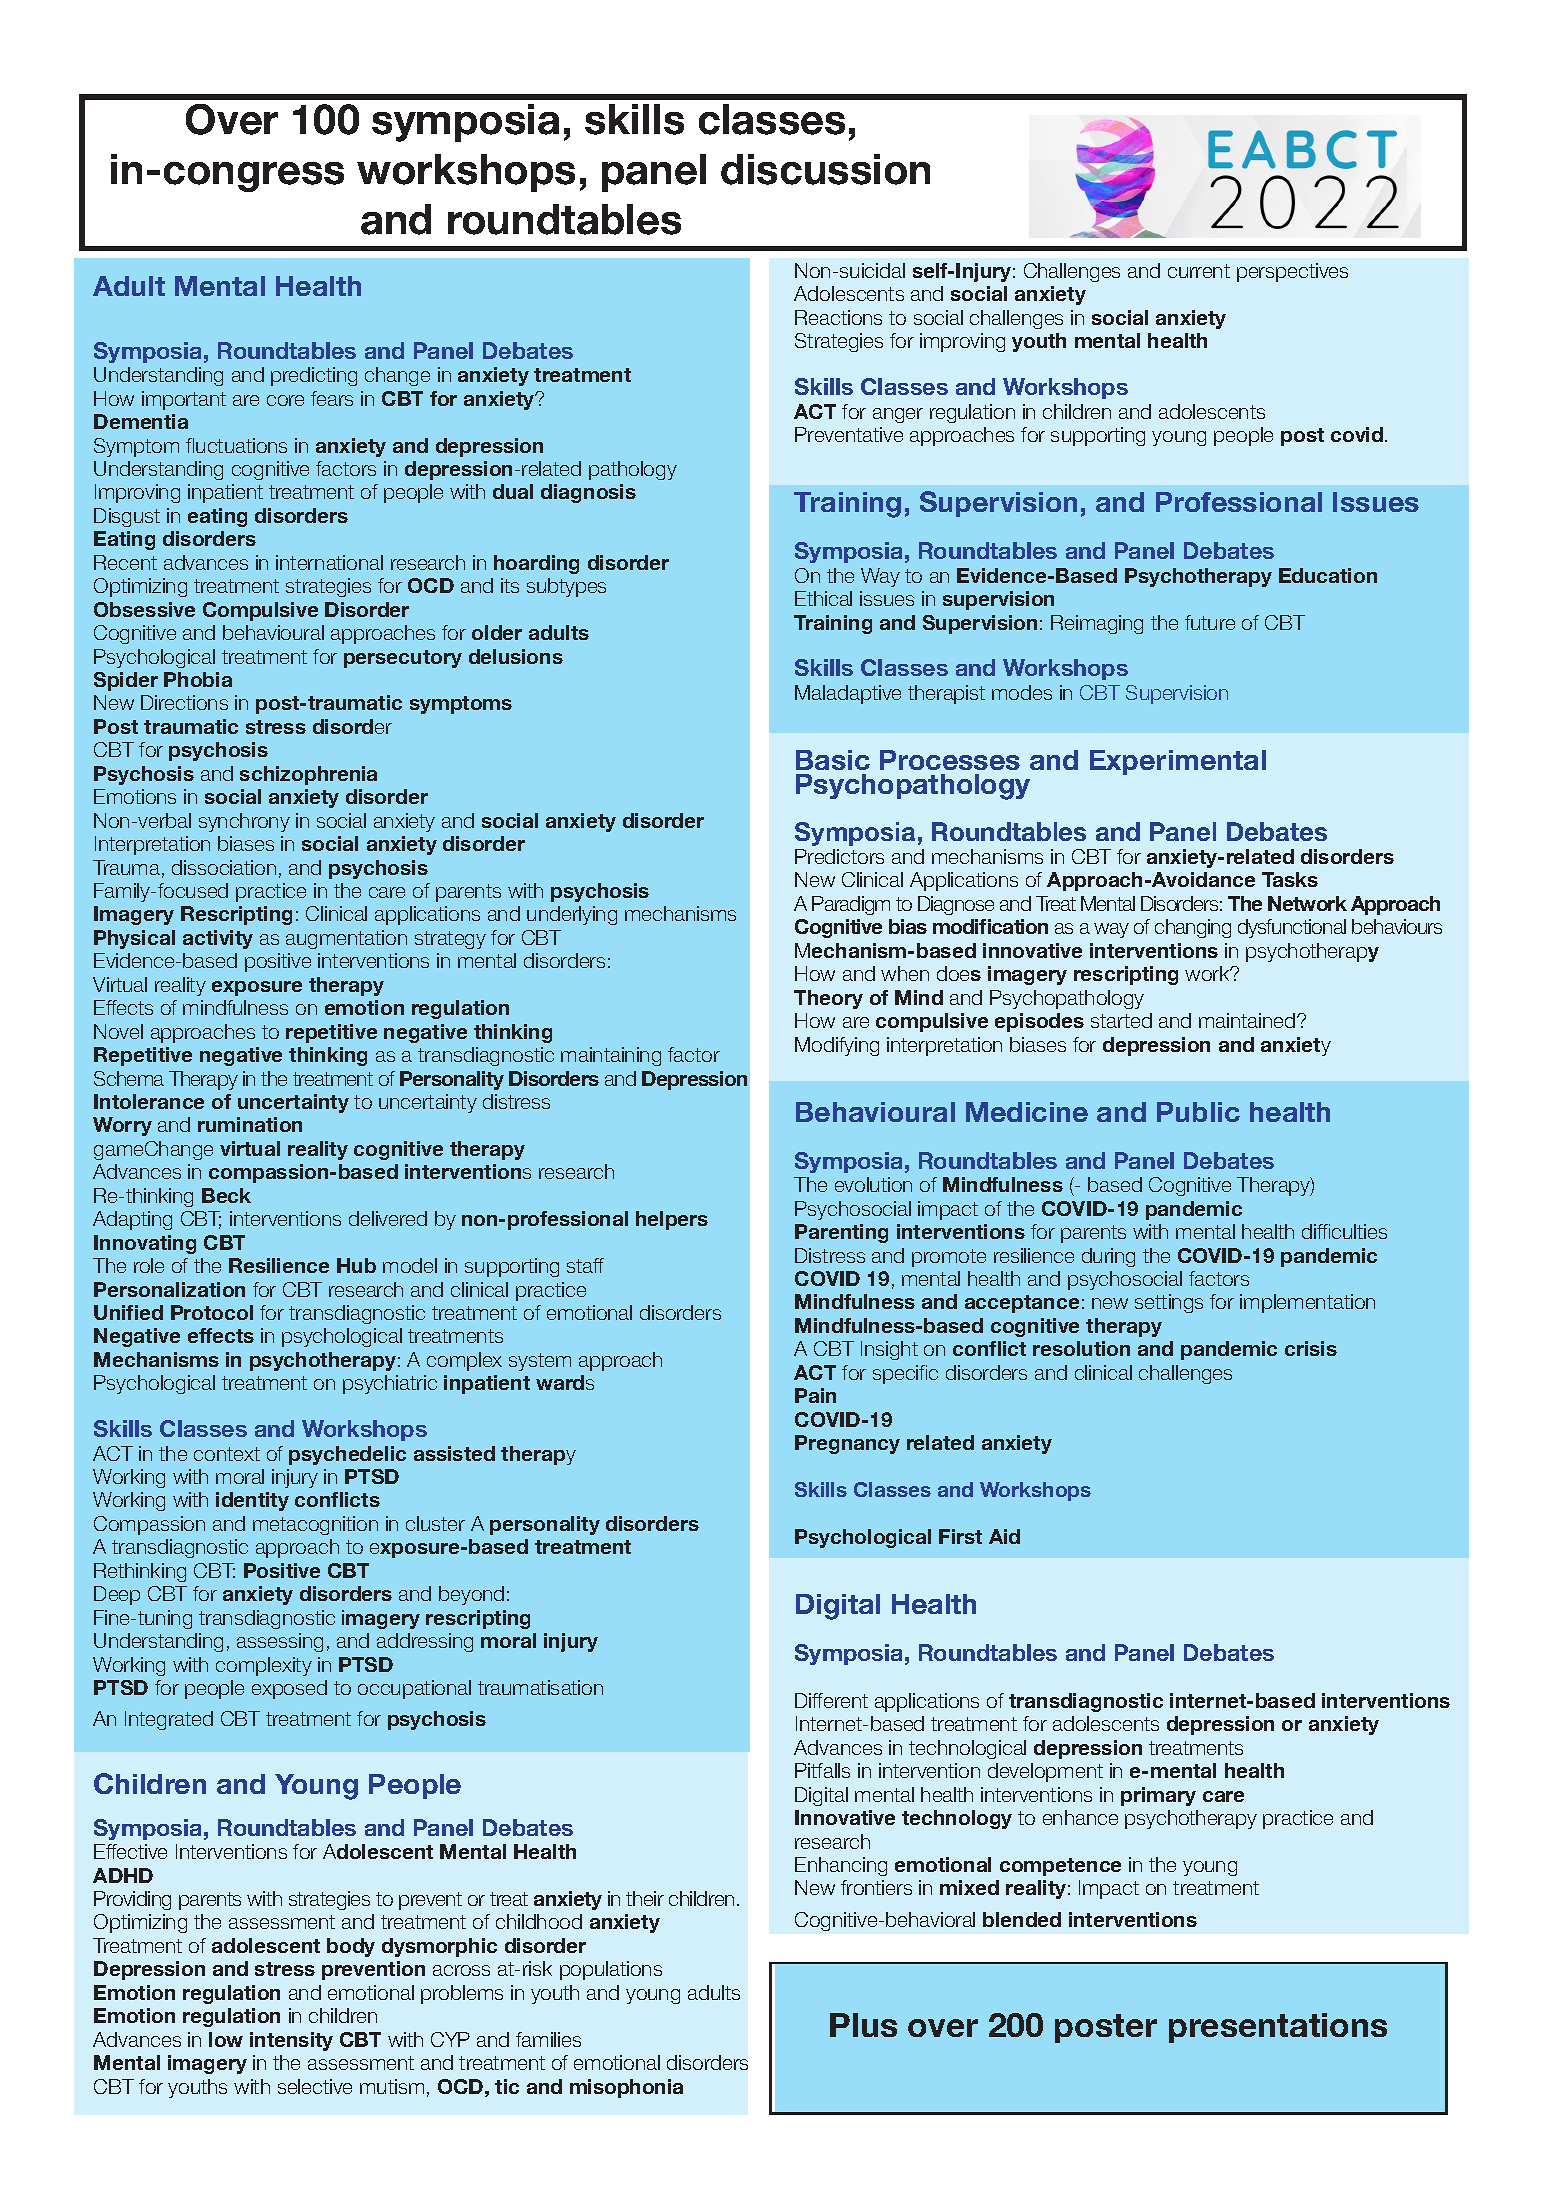 The image size is (1550, 2193). Describe the element at coordinates (1199, 271) in the screenshot. I see `current` at that location.
